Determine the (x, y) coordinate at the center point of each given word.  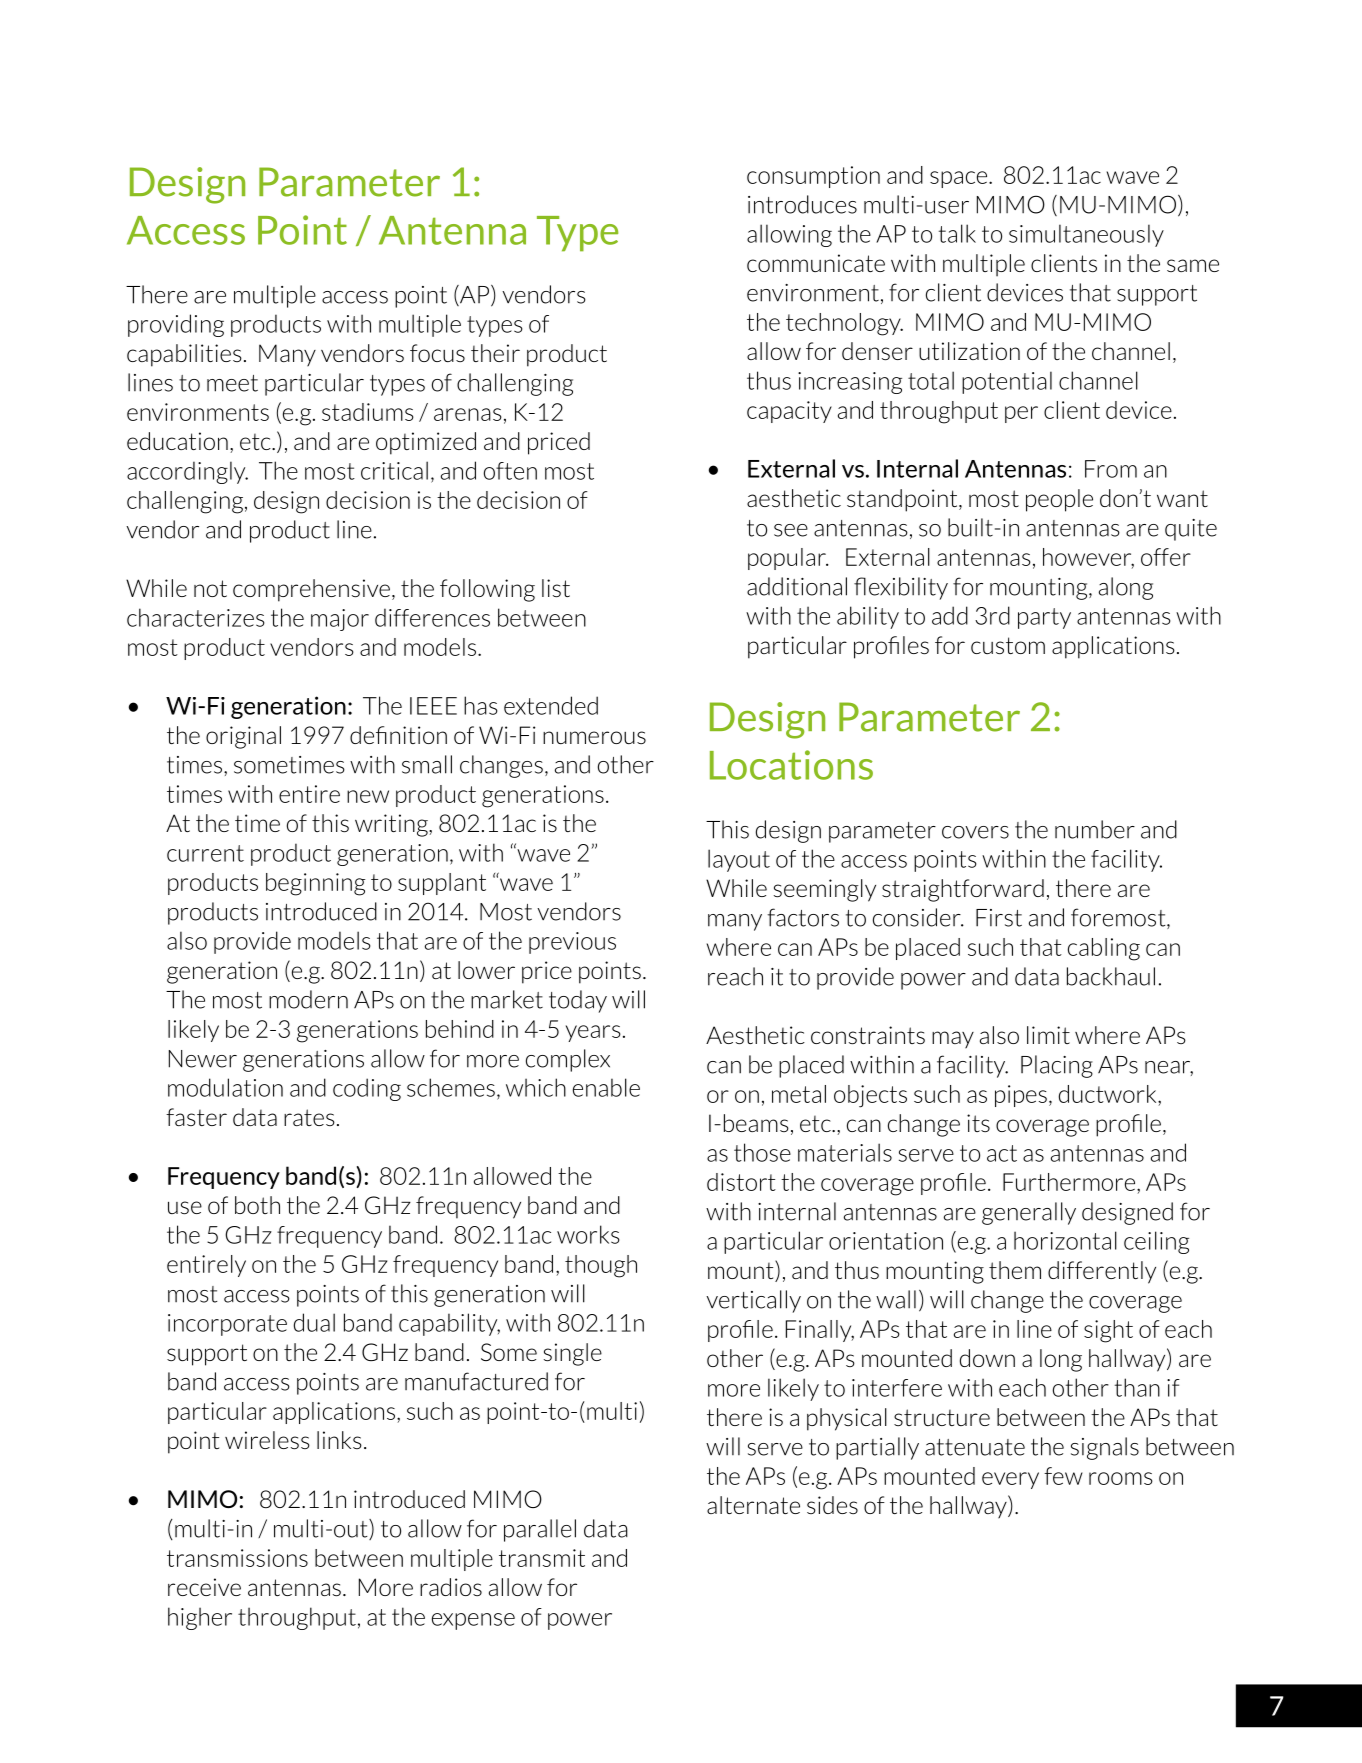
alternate (753, 1505)
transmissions (237, 1558)
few (1063, 1476)
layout (739, 860)
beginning (316, 884)
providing (176, 325)
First (999, 918)
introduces (802, 204)
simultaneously (1086, 235)
